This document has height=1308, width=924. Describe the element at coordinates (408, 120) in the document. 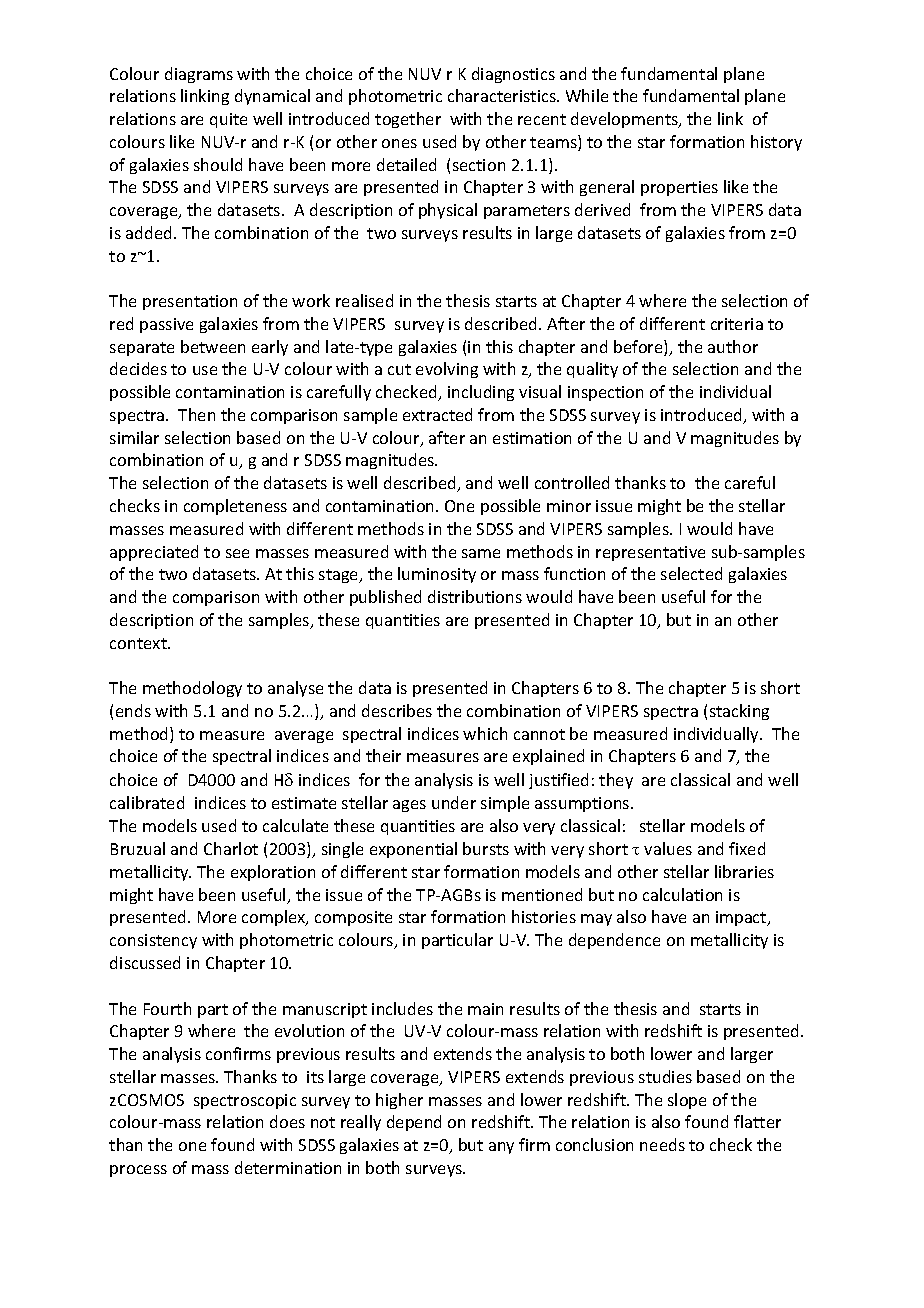

I see `together` at that location.
